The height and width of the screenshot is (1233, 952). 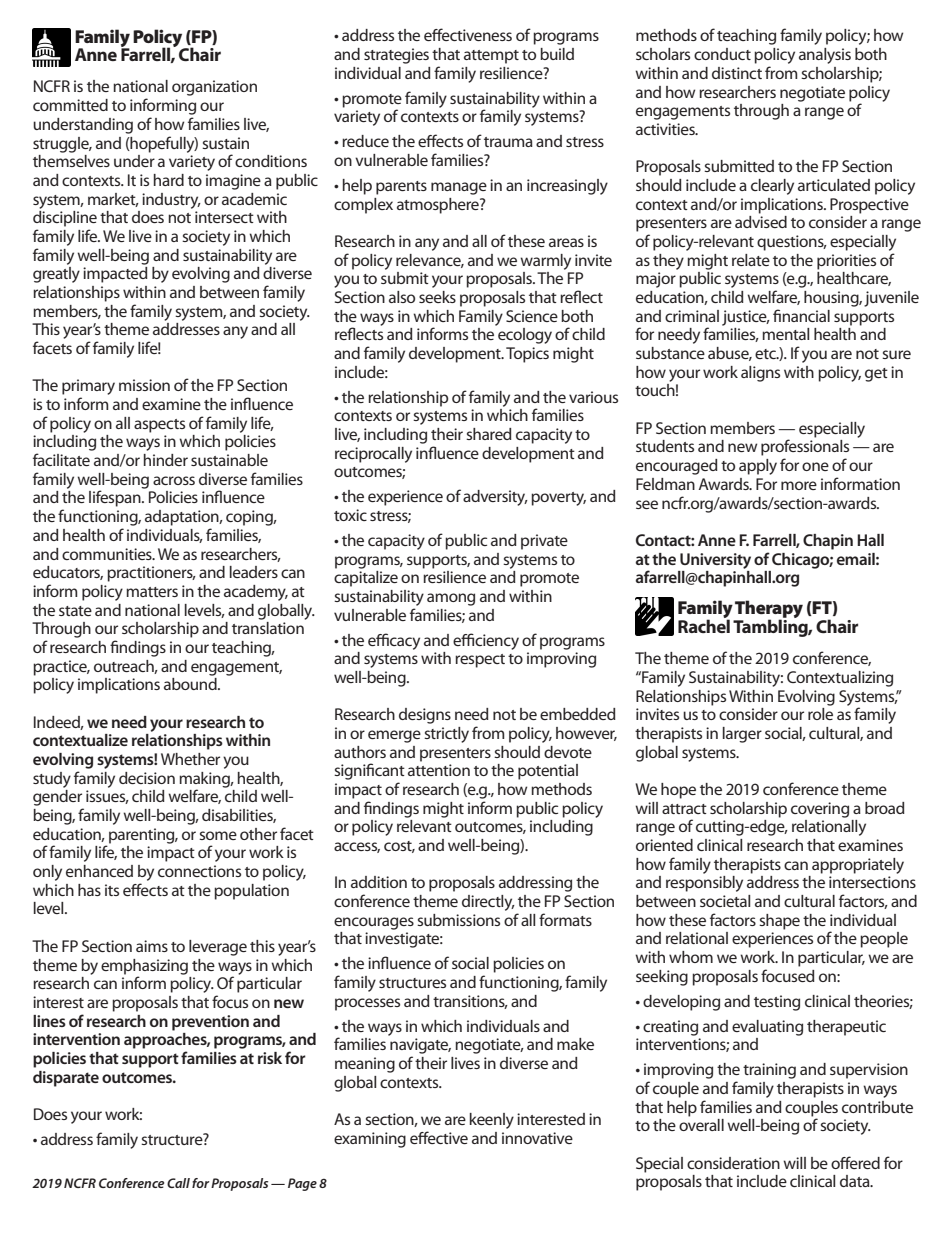 What do you see at coordinates (820, 714) in the screenshot?
I see `role` at bounding box center [820, 714].
